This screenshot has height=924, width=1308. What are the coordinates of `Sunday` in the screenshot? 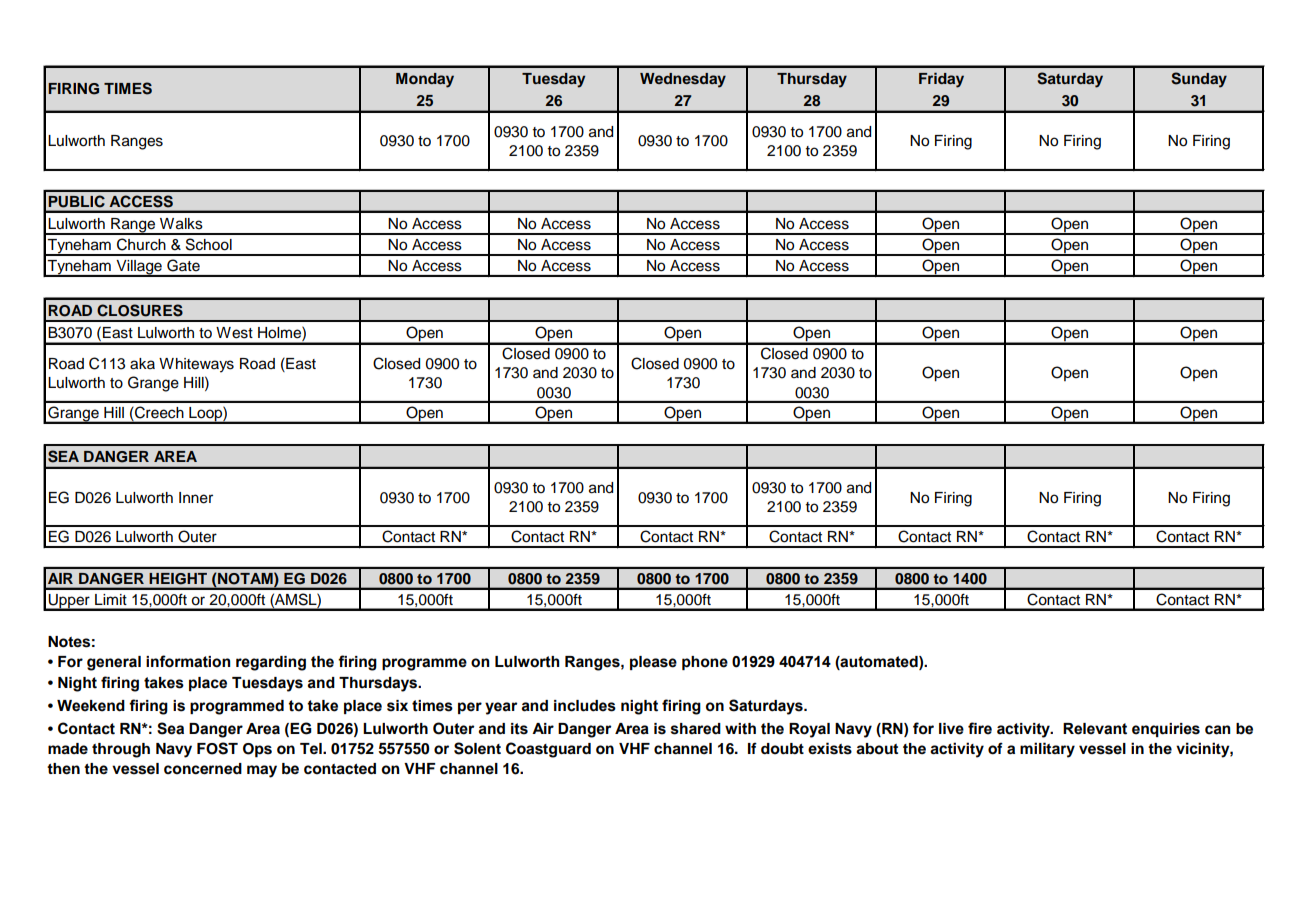 It's located at (1199, 80).
